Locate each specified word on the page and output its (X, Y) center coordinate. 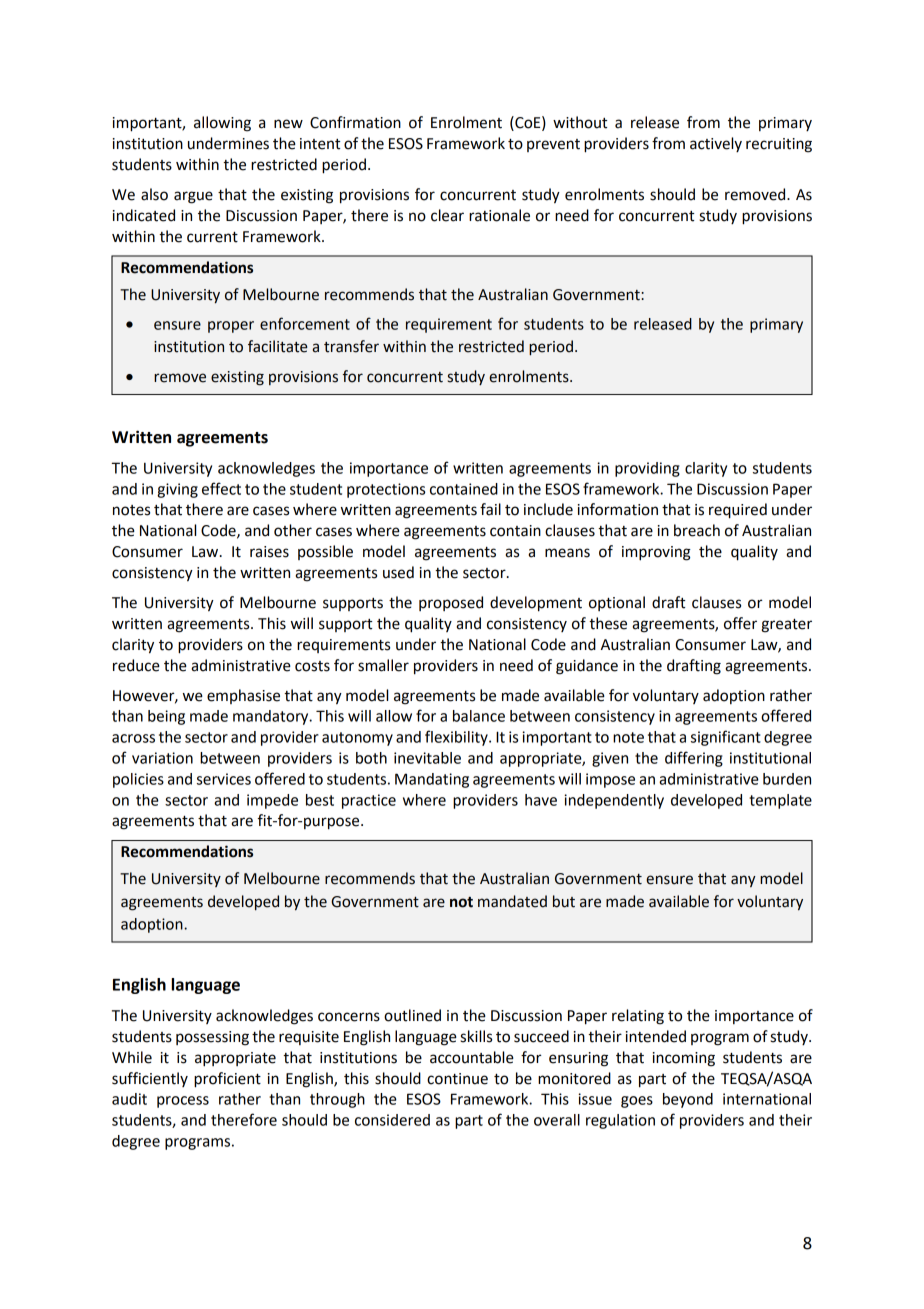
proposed (451, 603)
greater (787, 626)
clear (447, 215)
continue (457, 1079)
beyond (688, 1100)
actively (716, 144)
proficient (227, 1080)
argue (193, 197)
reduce (136, 665)
